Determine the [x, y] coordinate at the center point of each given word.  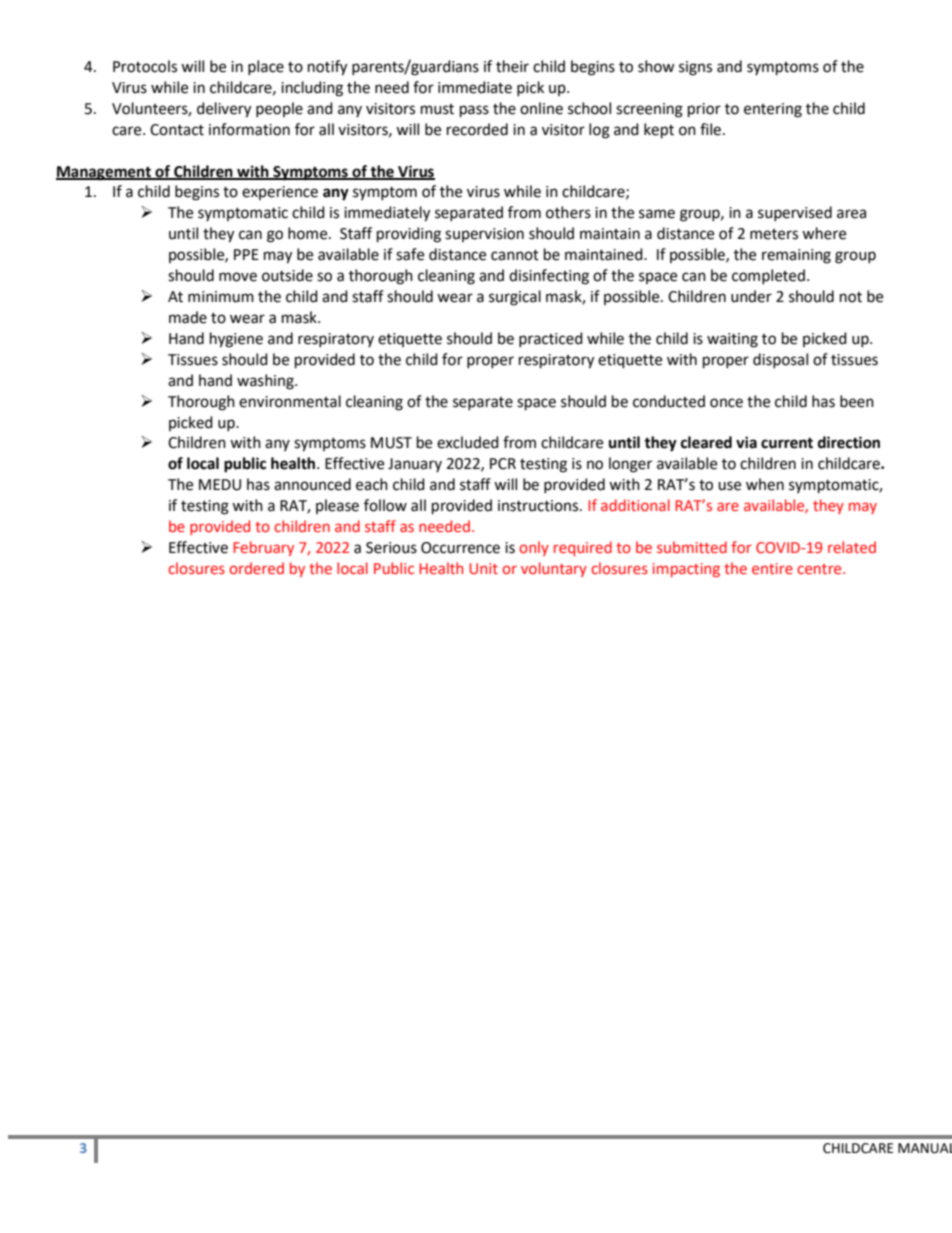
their [512, 66]
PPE [246, 254]
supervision [484, 235]
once [726, 403]
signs [695, 68]
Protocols [145, 66]
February [263, 548]
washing [266, 382]
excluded [468, 442]
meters [774, 234]
